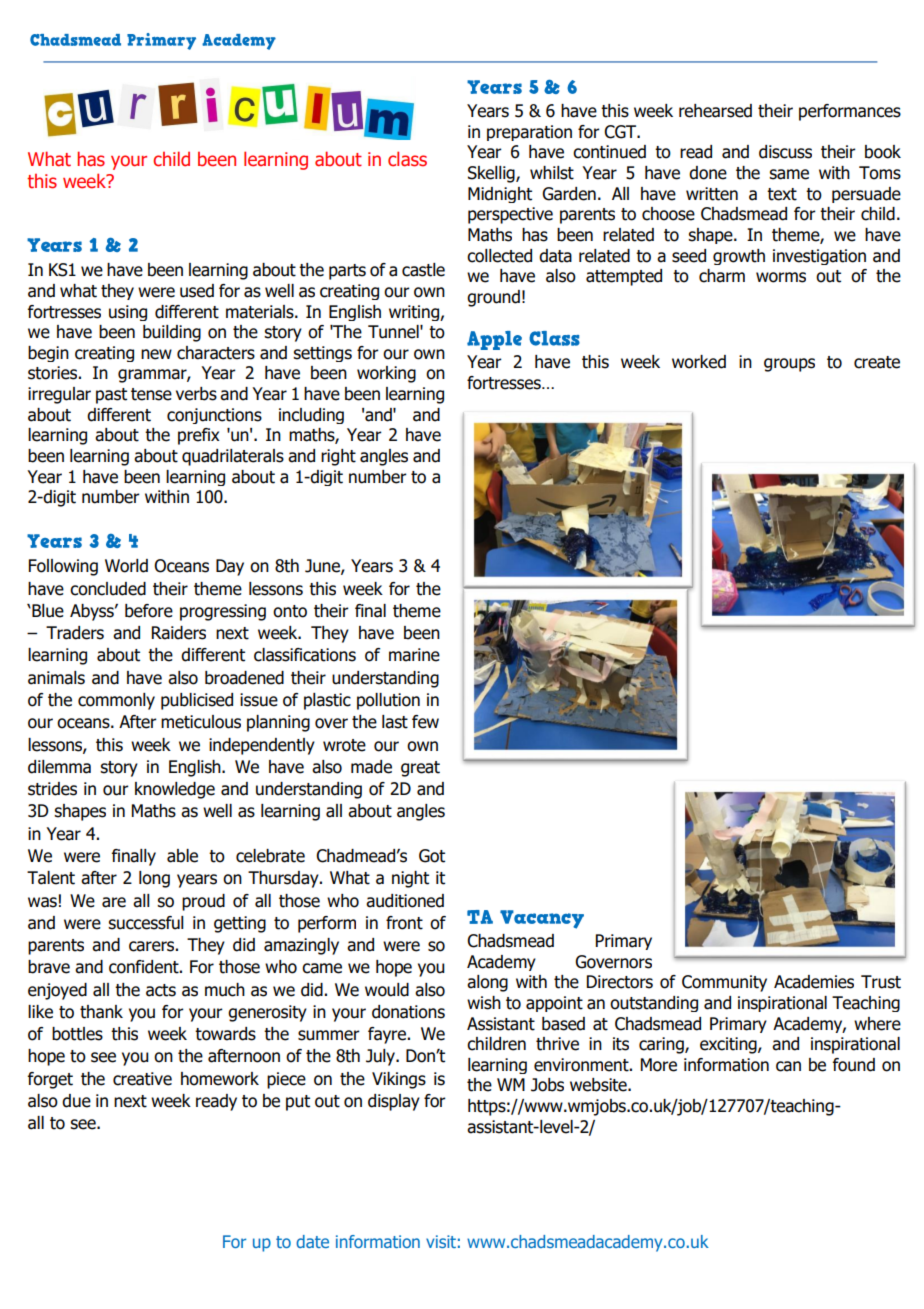  Describe the element at coordinates (814, 982) in the screenshot. I see `Academies` at that location.
